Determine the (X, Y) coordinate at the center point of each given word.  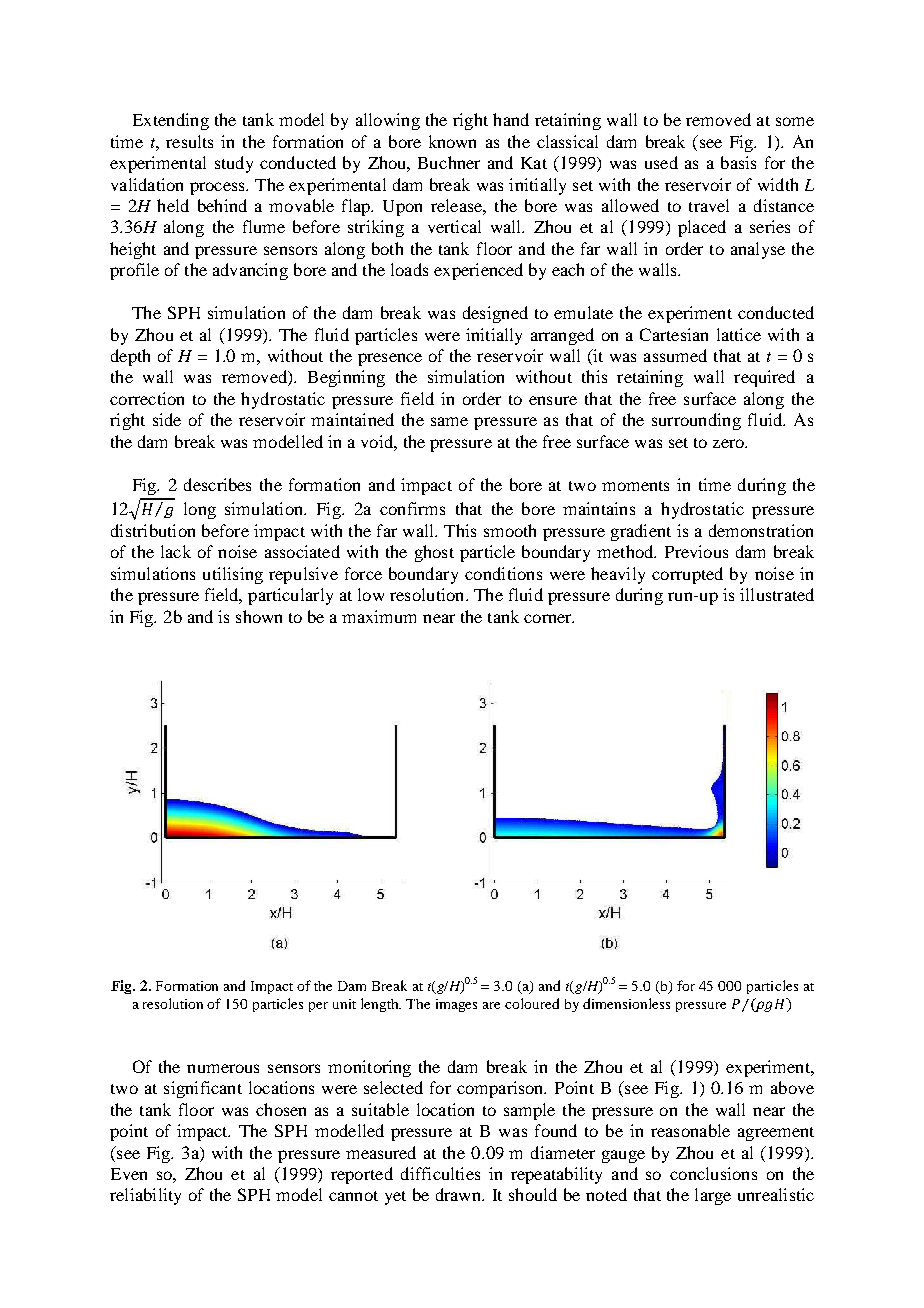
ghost (434, 553)
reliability (145, 1196)
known (452, 141)
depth (130, 357)
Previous (696, 551)
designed (495, 314)
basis (738, 162)
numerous (223, 1068)
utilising (233, 575)
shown (259, 616)
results (189, 141)
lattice (739, 334)
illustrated (777, 594)
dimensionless (626, 1003)
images (456, 1005)
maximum (379, 616)
